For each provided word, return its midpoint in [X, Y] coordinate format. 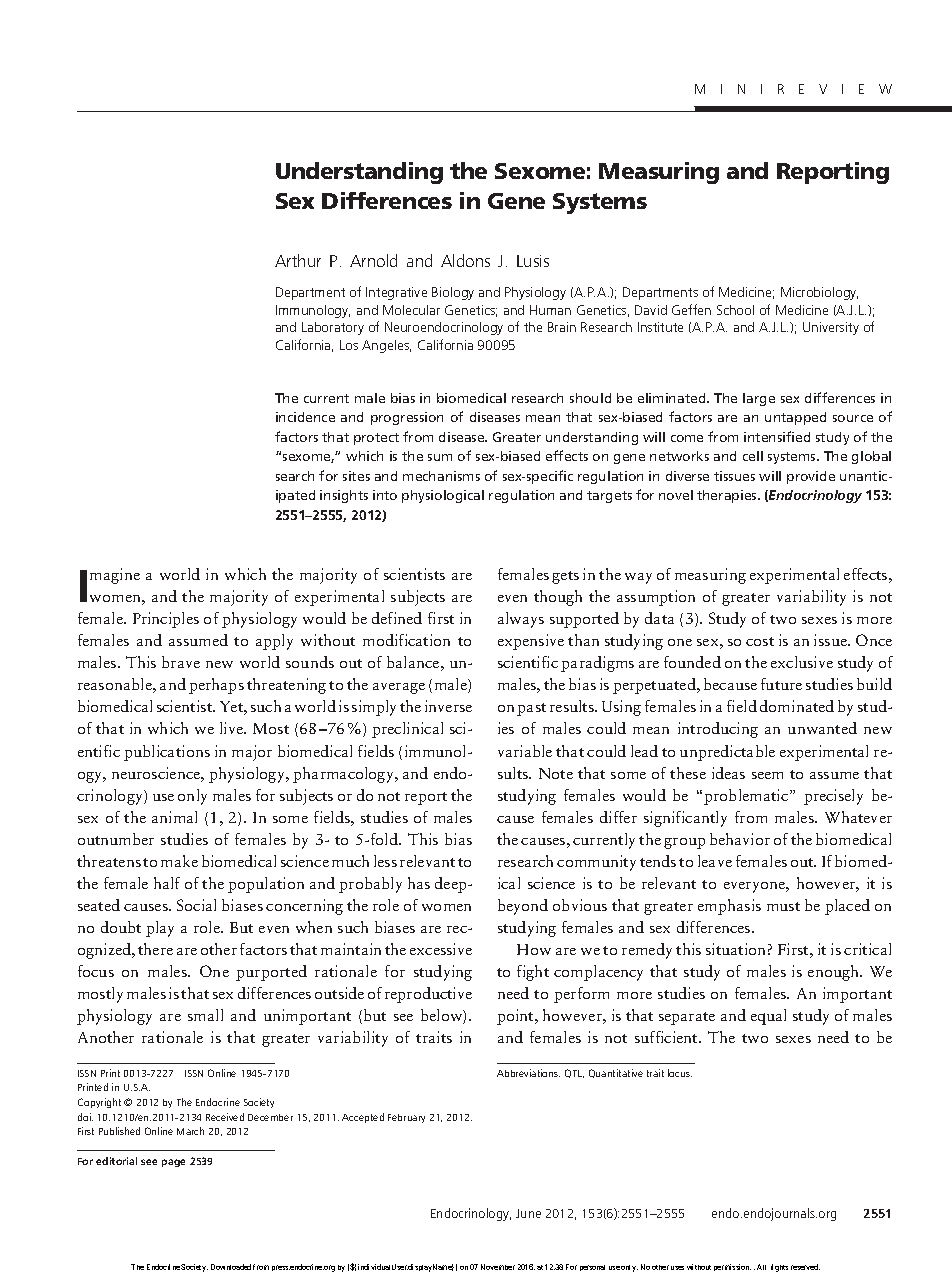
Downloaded [231, 1267]
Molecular [411, 310]
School [735, 310]
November [498, 1267]
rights [779, 1268]
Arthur [298, 260]
